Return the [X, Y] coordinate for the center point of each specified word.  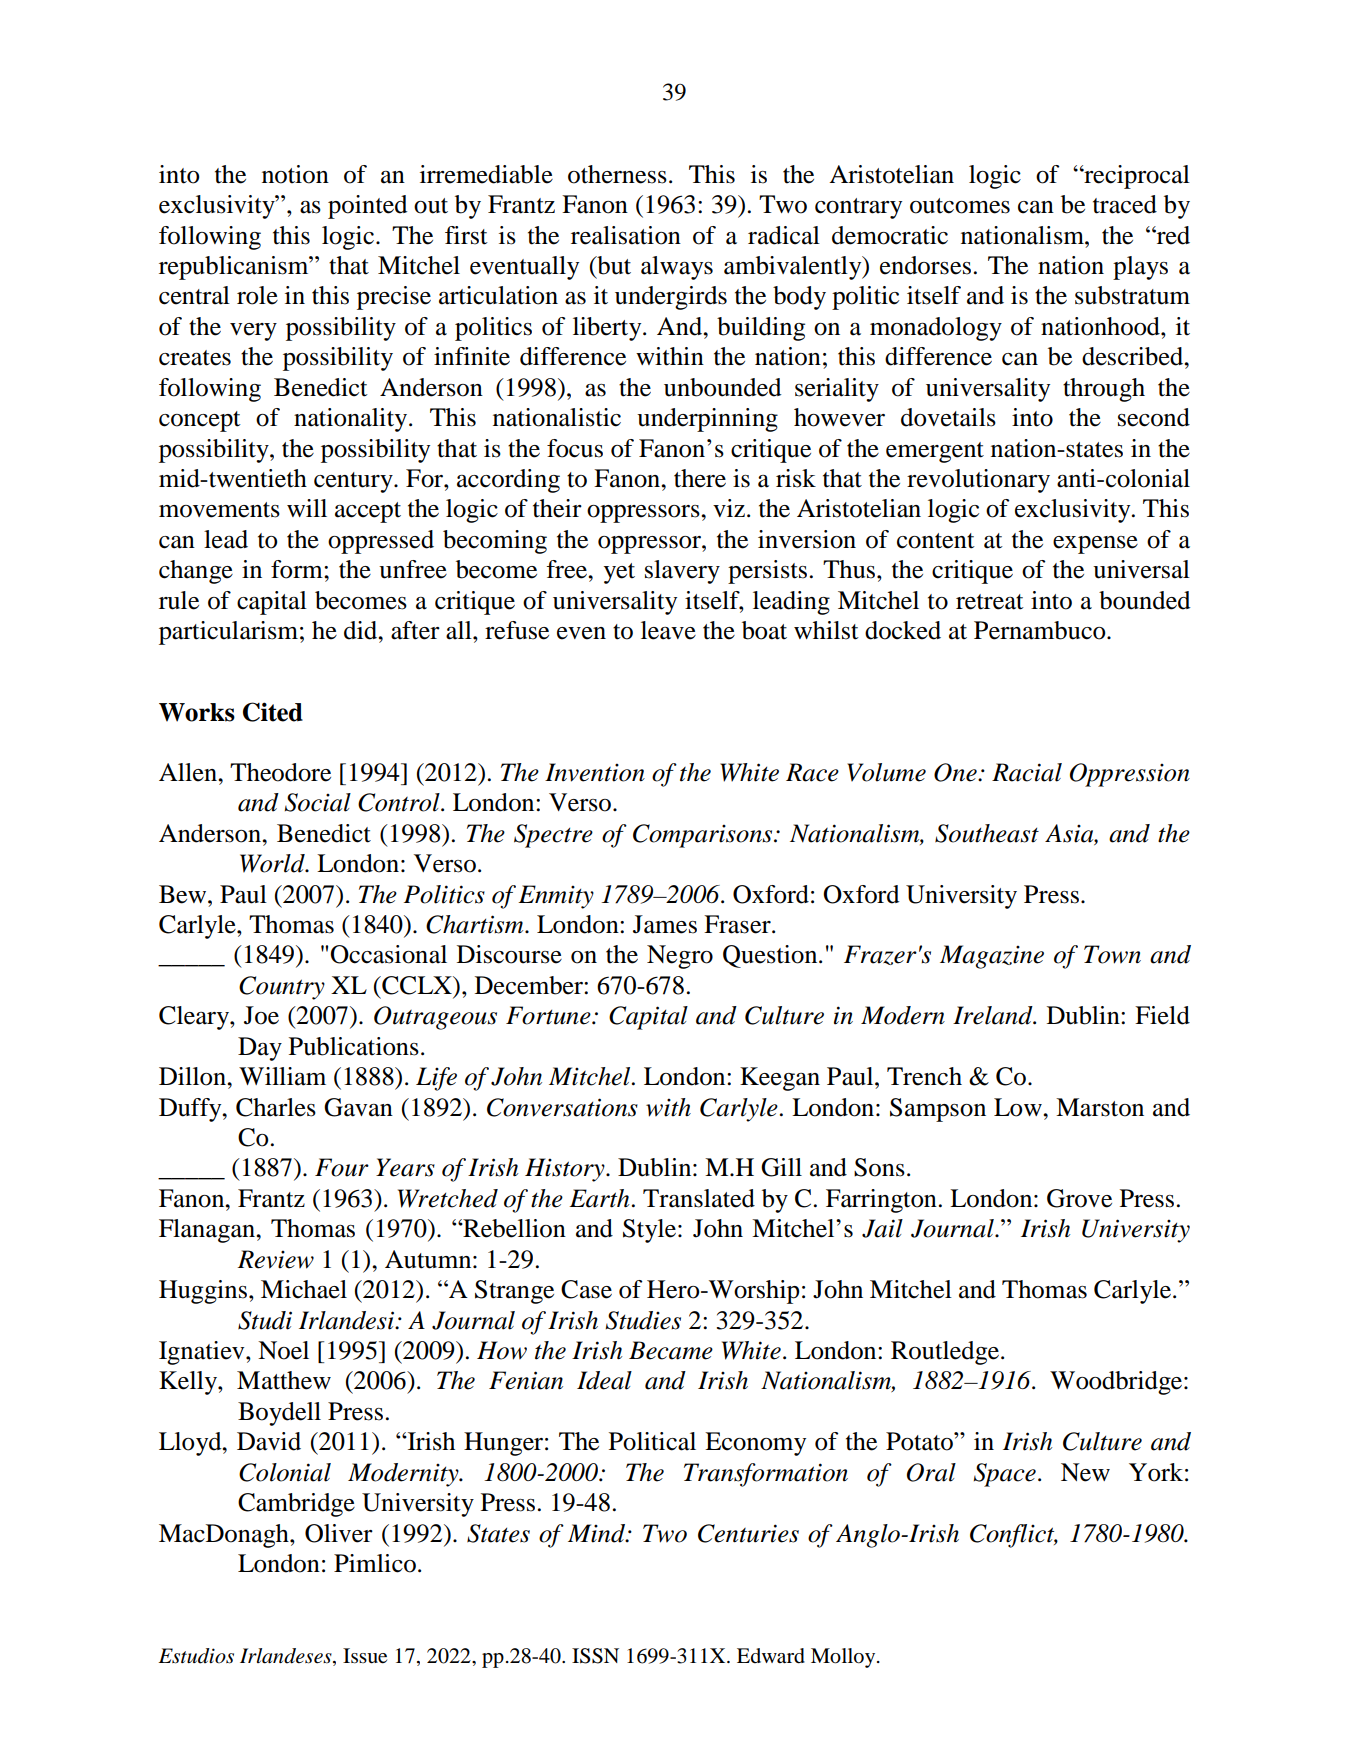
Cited [273, 712]
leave [668, 630]
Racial [1027, 772]
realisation [626, 235]
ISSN [595, 1656]
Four [342, 1167]
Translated [699, 1198]
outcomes [960, 206]
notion [295, 174]
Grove [1079, 1198]
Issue [365, 1656]
